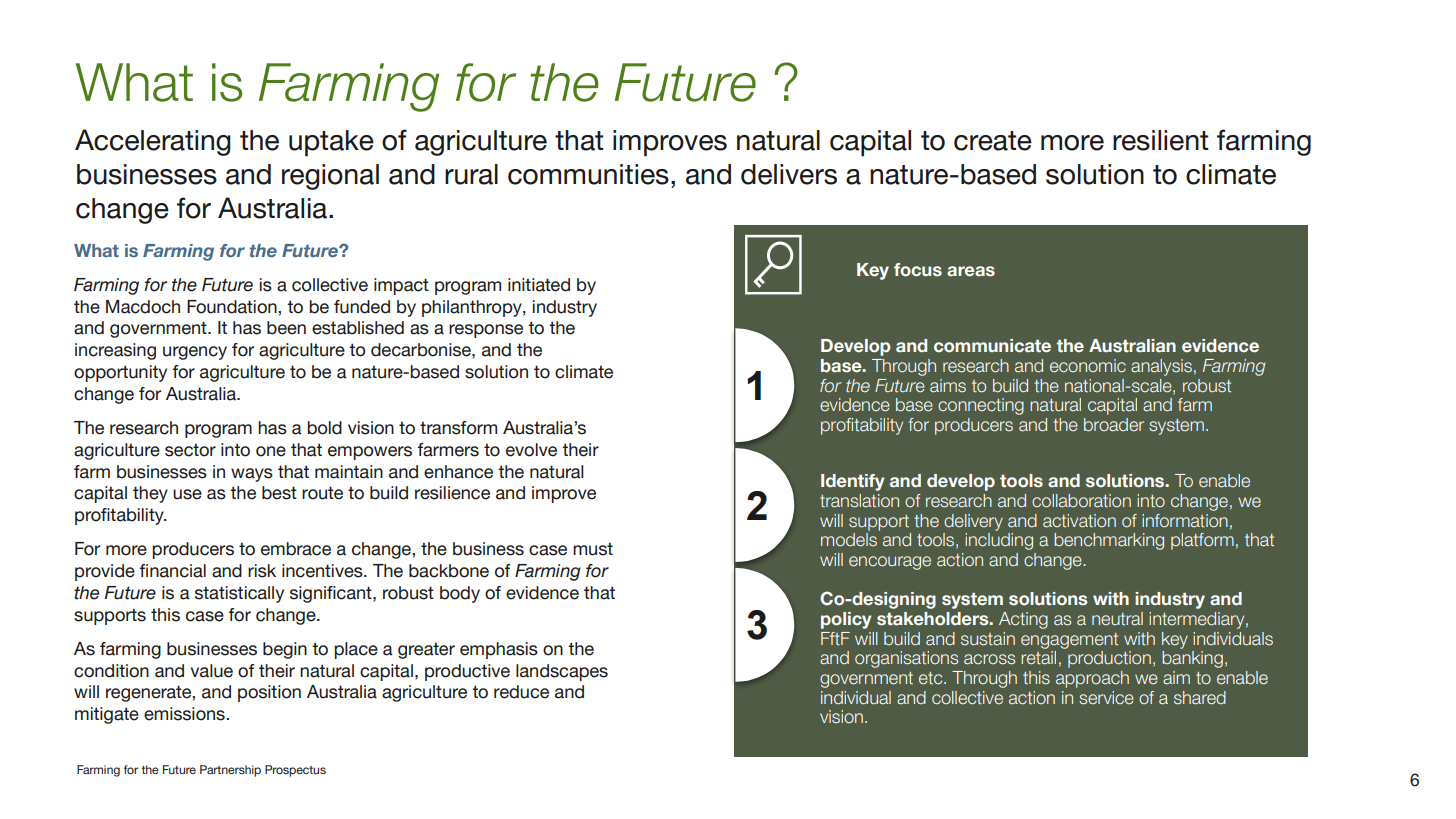 This screenshot has height=819, width=1456. I want to click on communities, so click(588, 174).
